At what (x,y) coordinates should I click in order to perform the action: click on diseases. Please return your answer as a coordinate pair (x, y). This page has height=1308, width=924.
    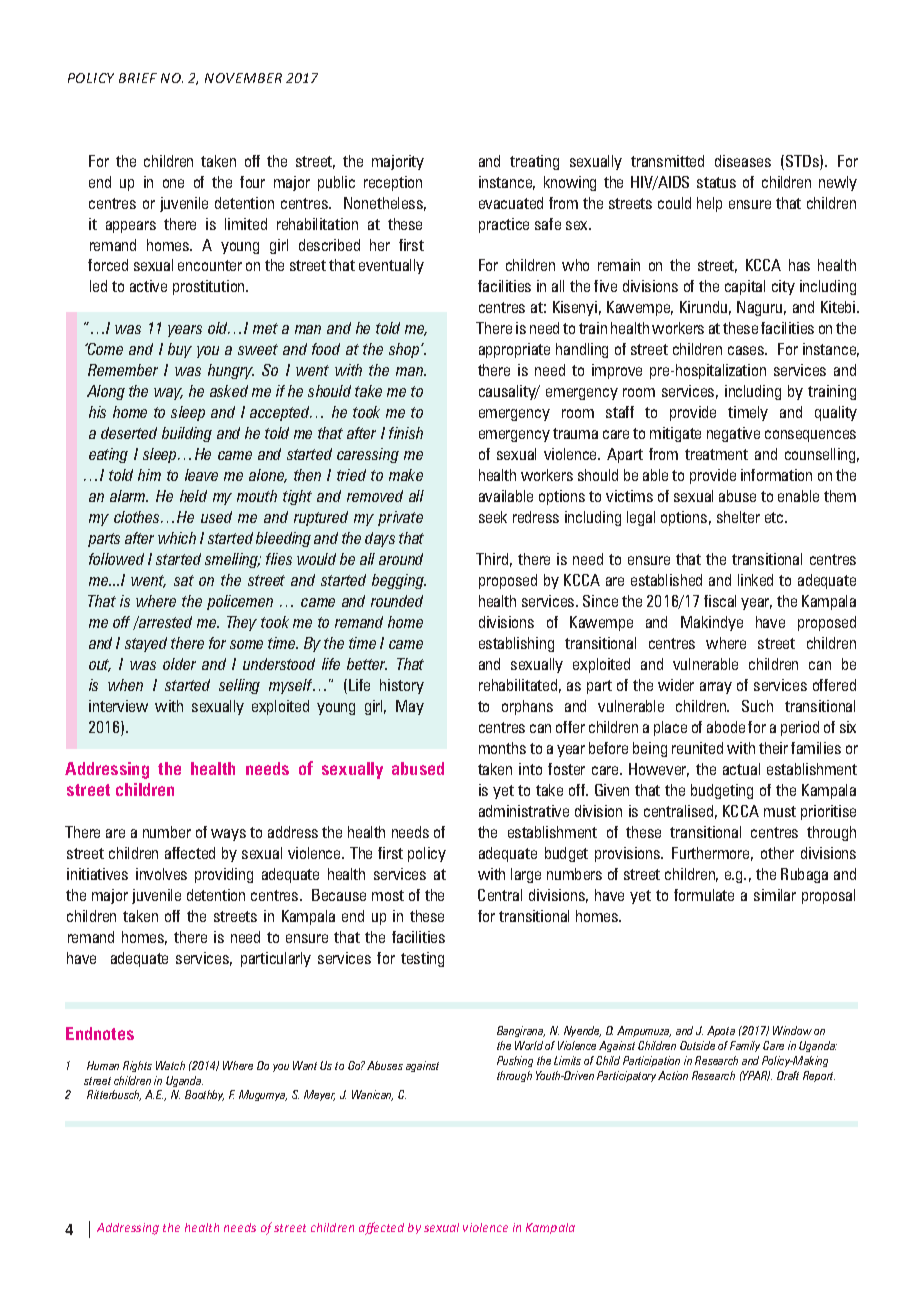
    Looking at the image, I should click on (743, 161).
